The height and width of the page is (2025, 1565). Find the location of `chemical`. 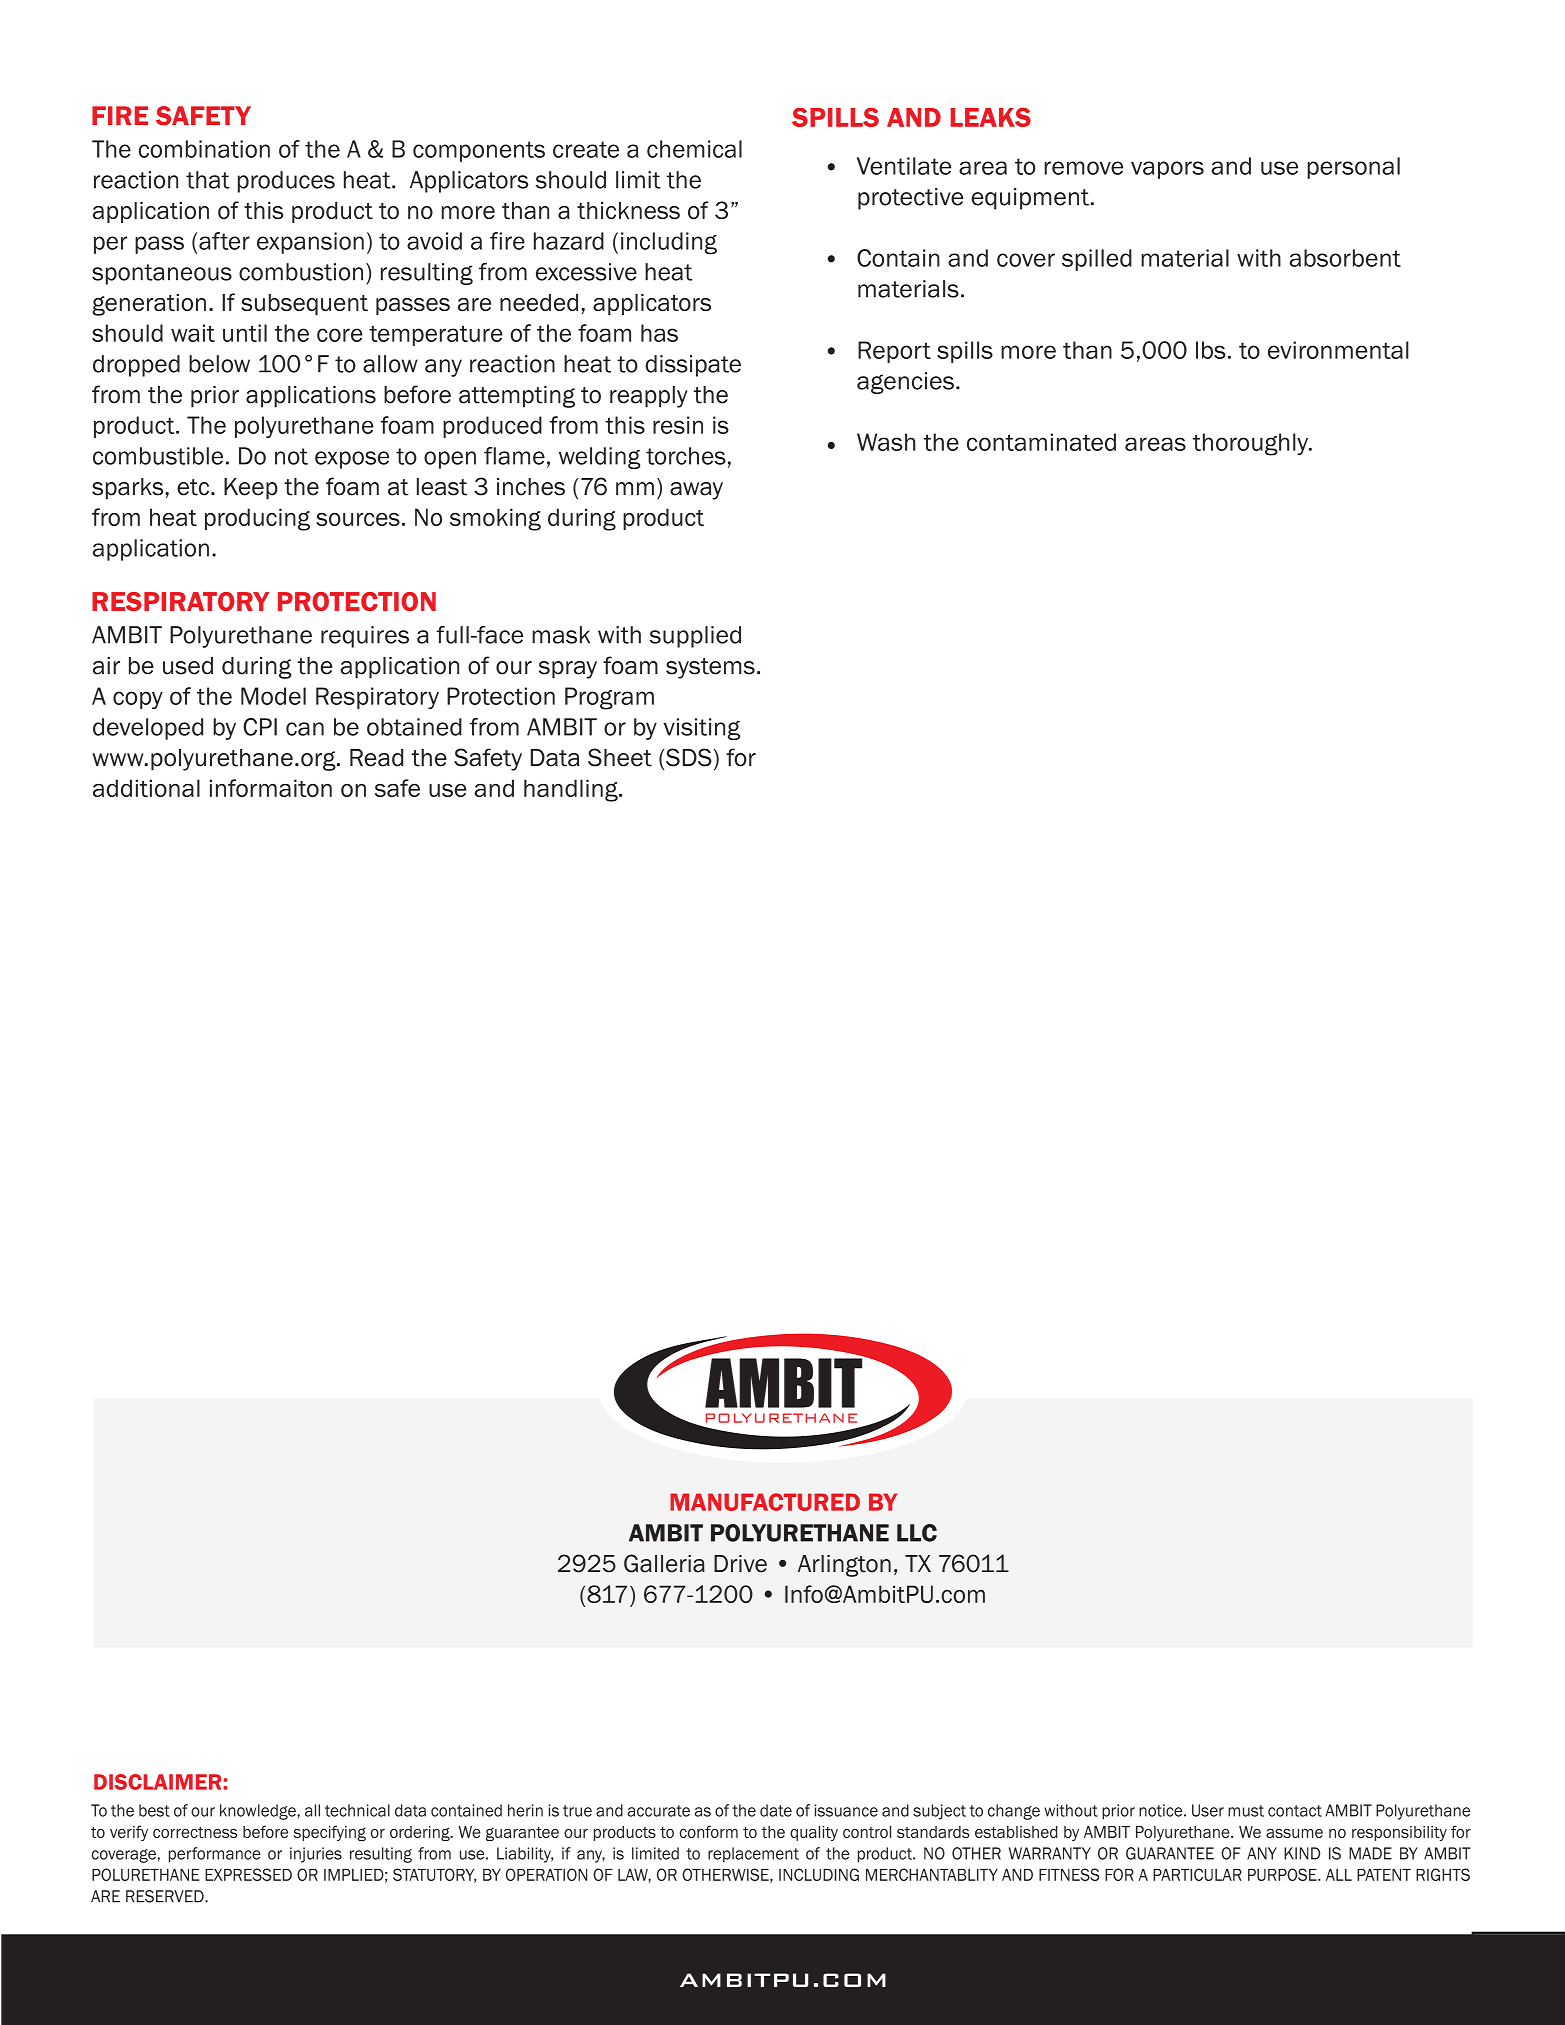

chemical is located at coordinates (694, 149).
